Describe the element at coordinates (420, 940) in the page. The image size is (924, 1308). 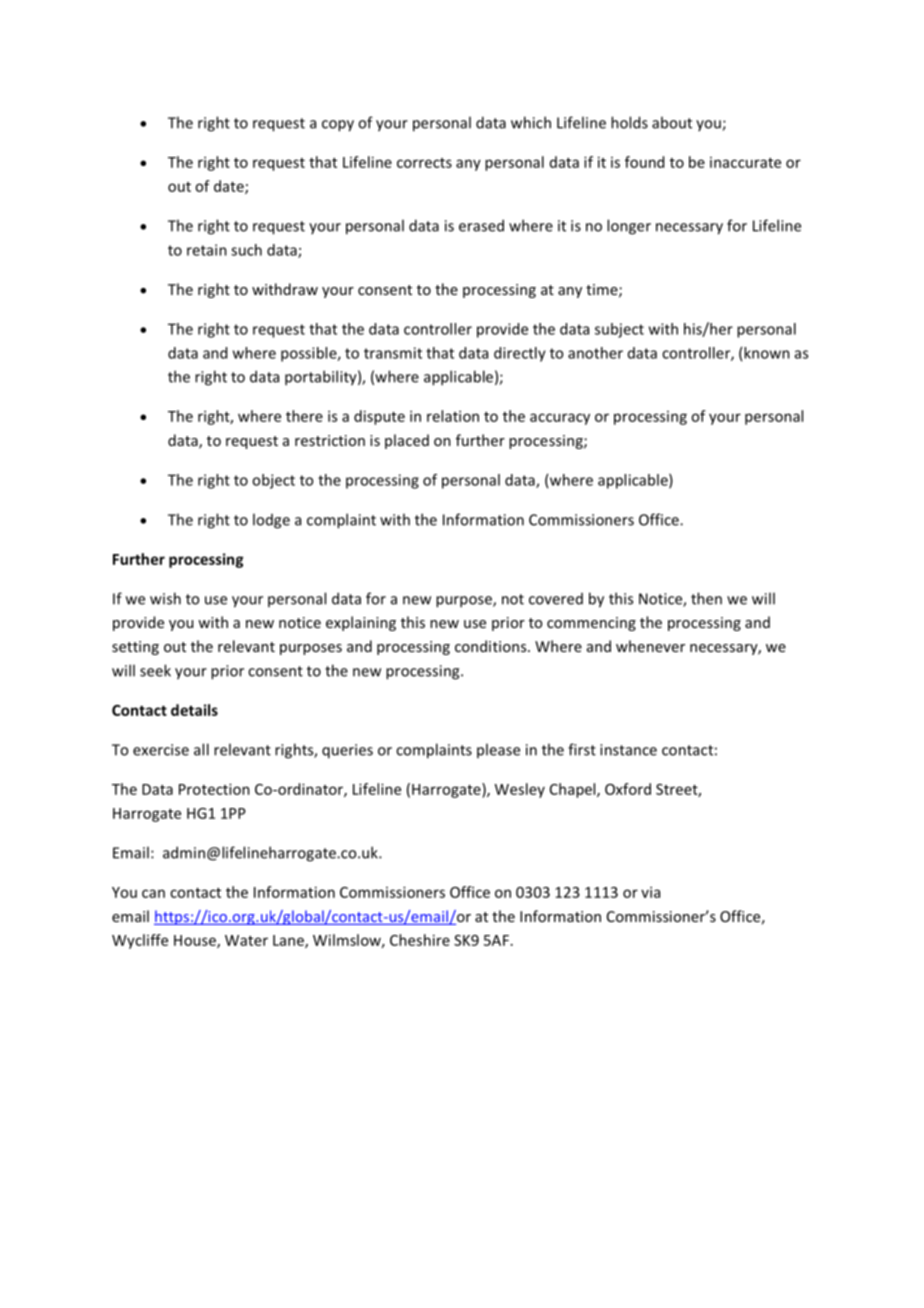
I see `Cheshire` at that location.
